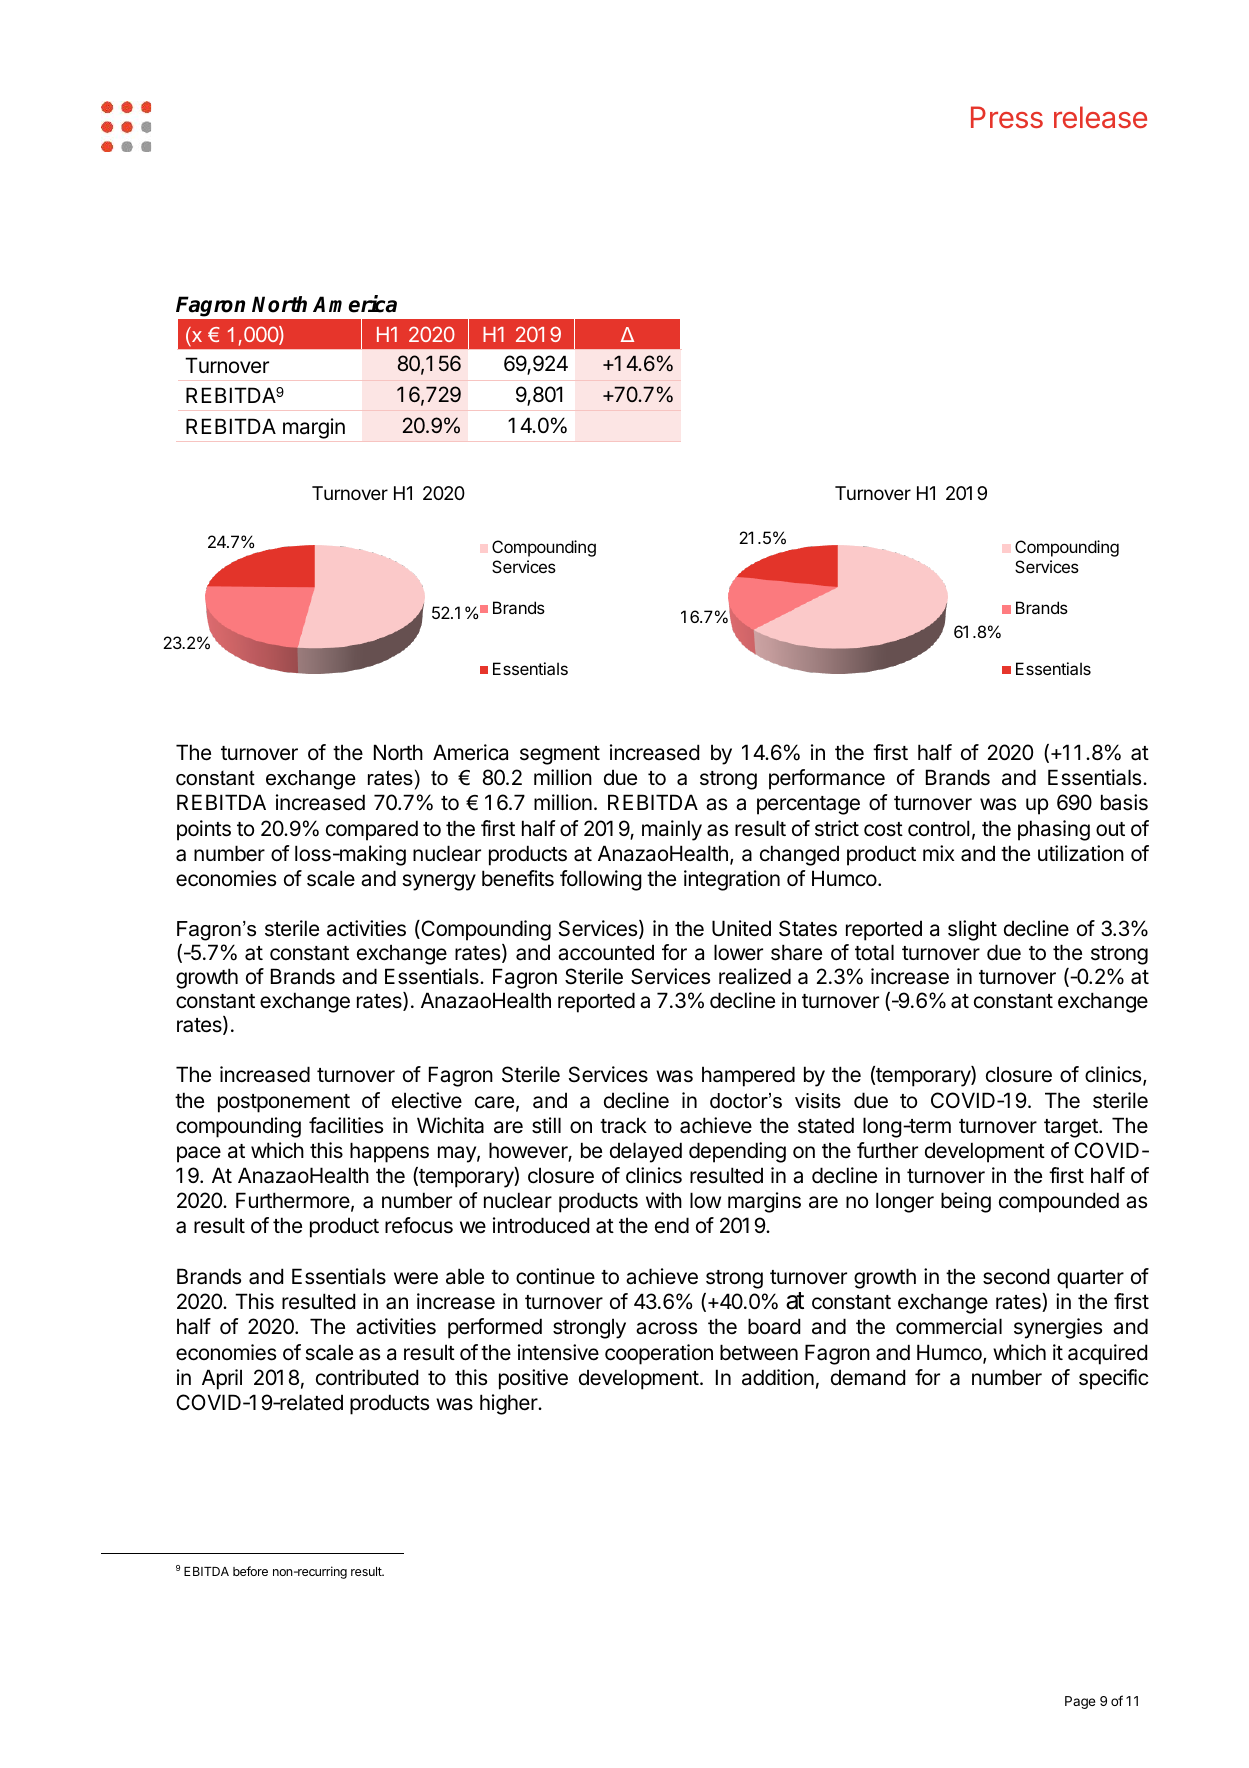 The image size is (1249, 1768). What do you see at coordinates (560, 755) in the screenshot?
I see `segment` at bounding box center [560, 755].
